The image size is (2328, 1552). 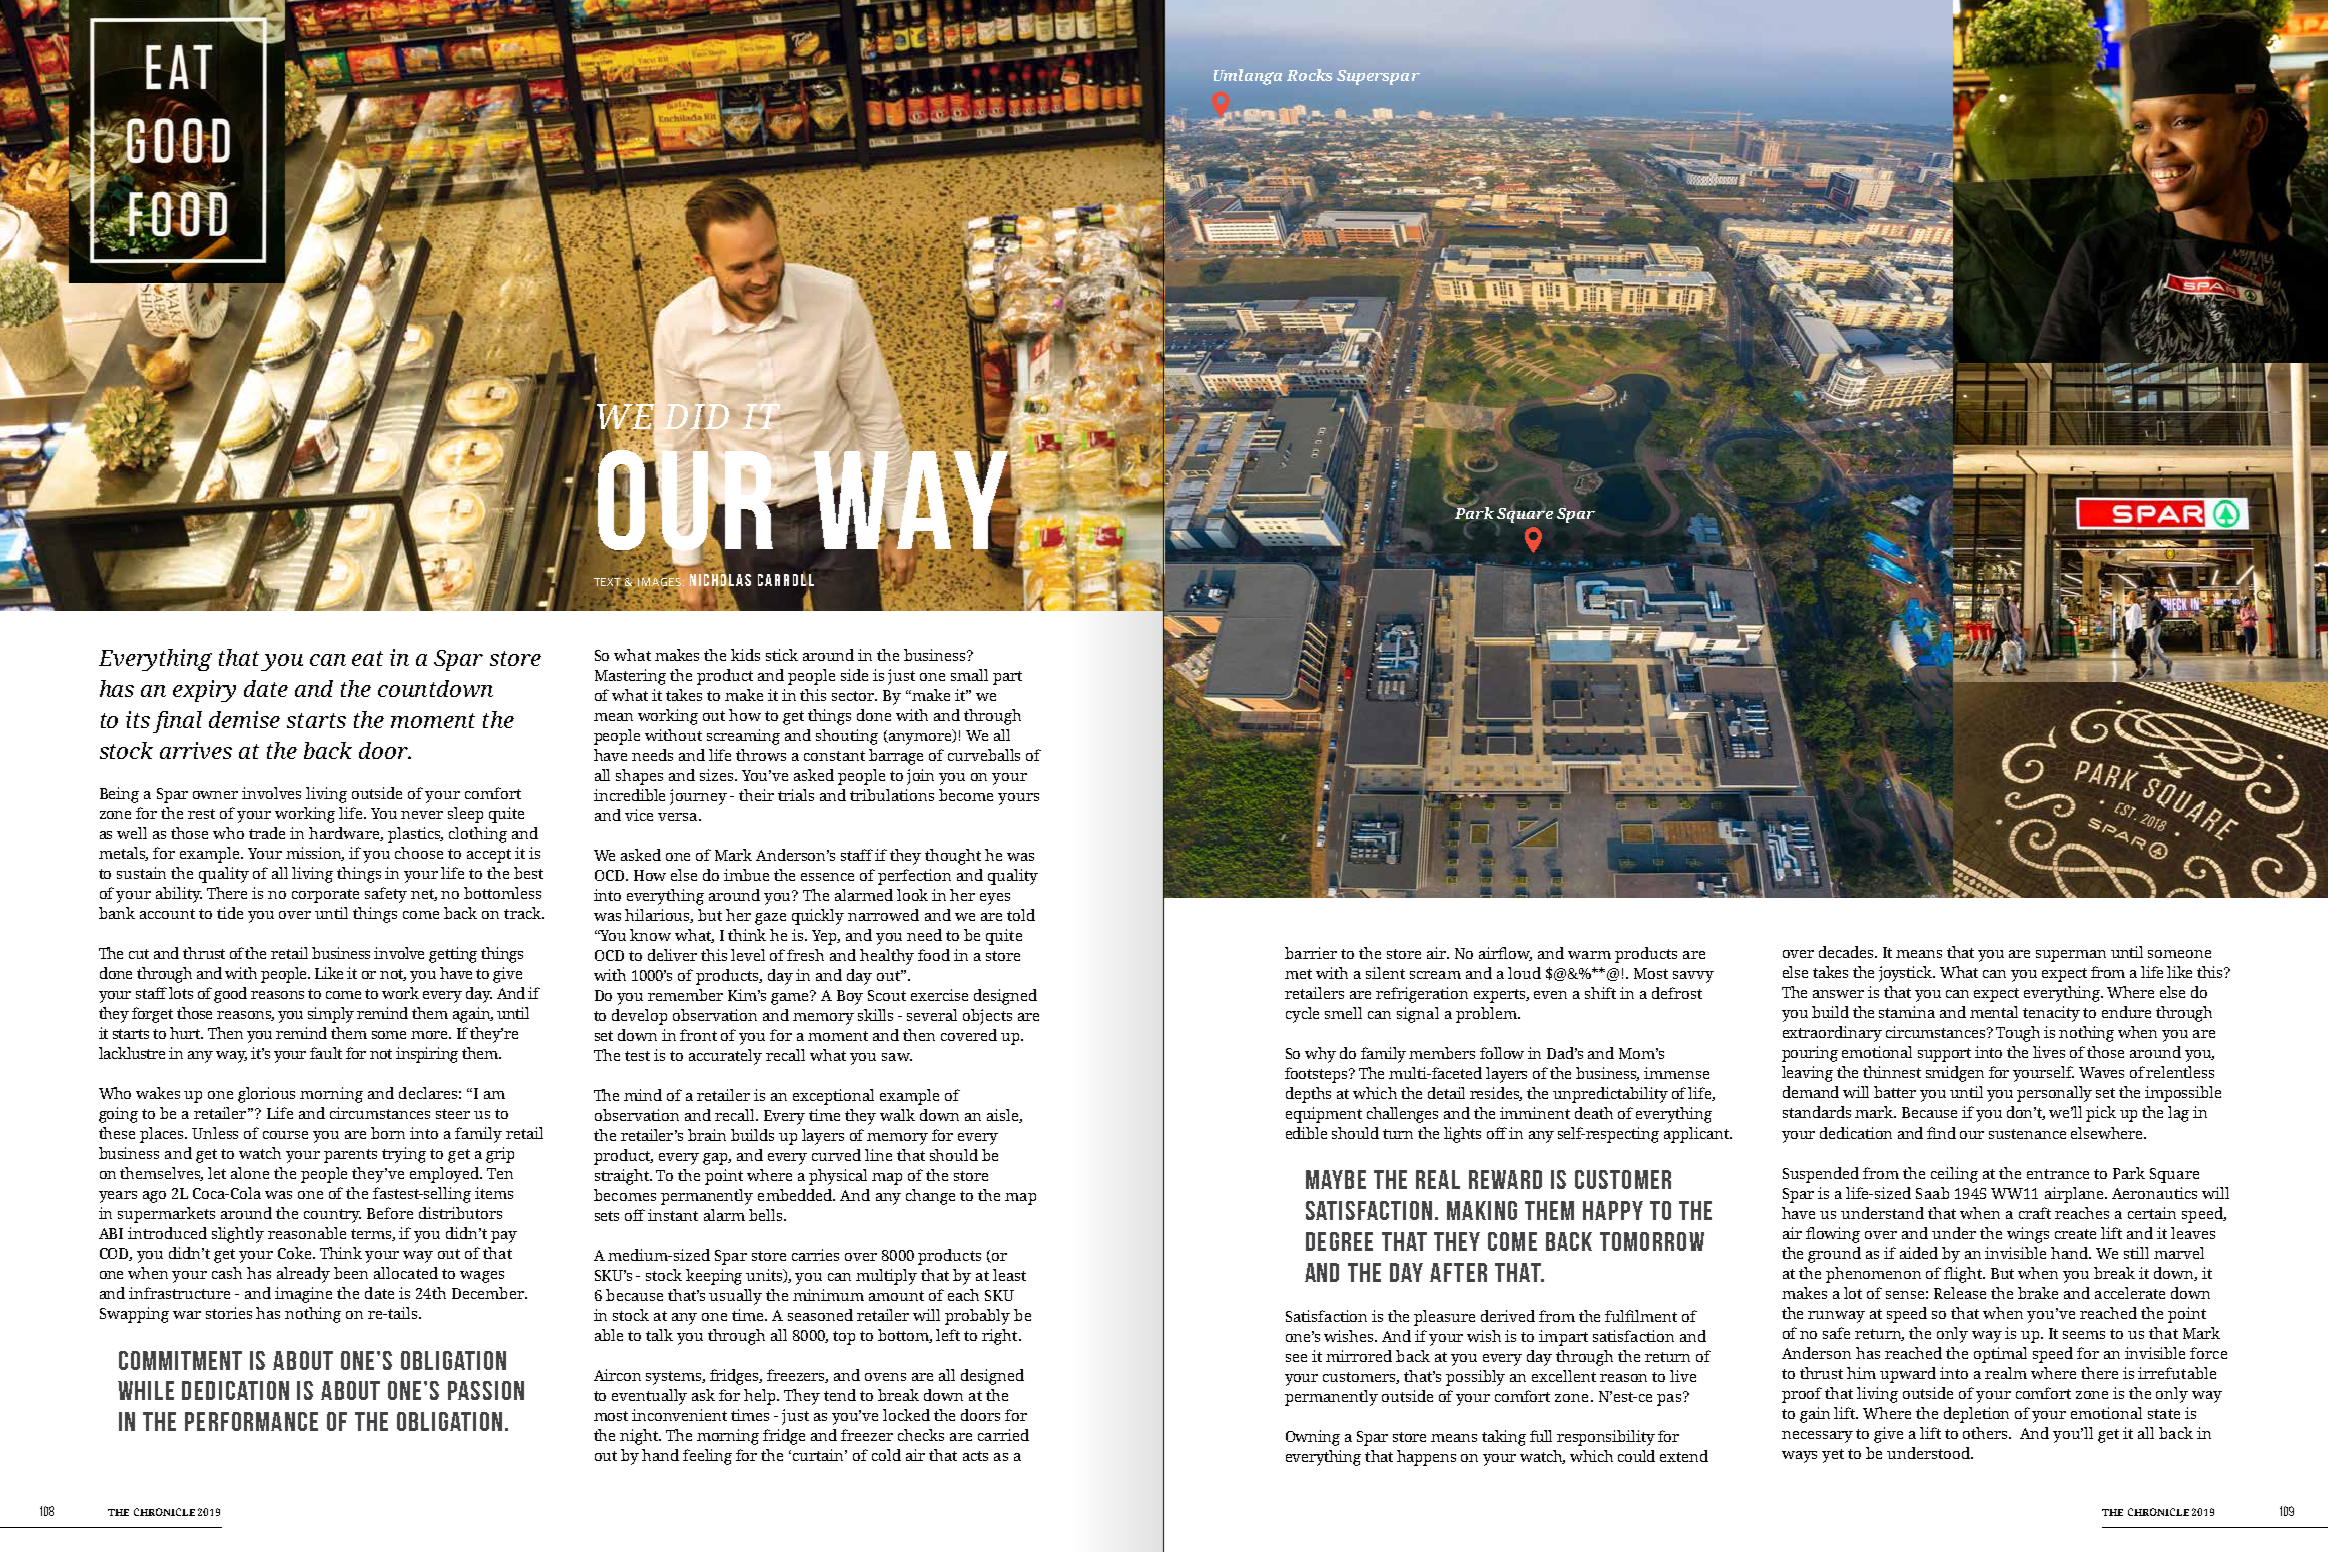 What do you see at coordinates (1976, 1415) in the screenshot?
I see `depletion` at bounding box center [1976, 1415].
